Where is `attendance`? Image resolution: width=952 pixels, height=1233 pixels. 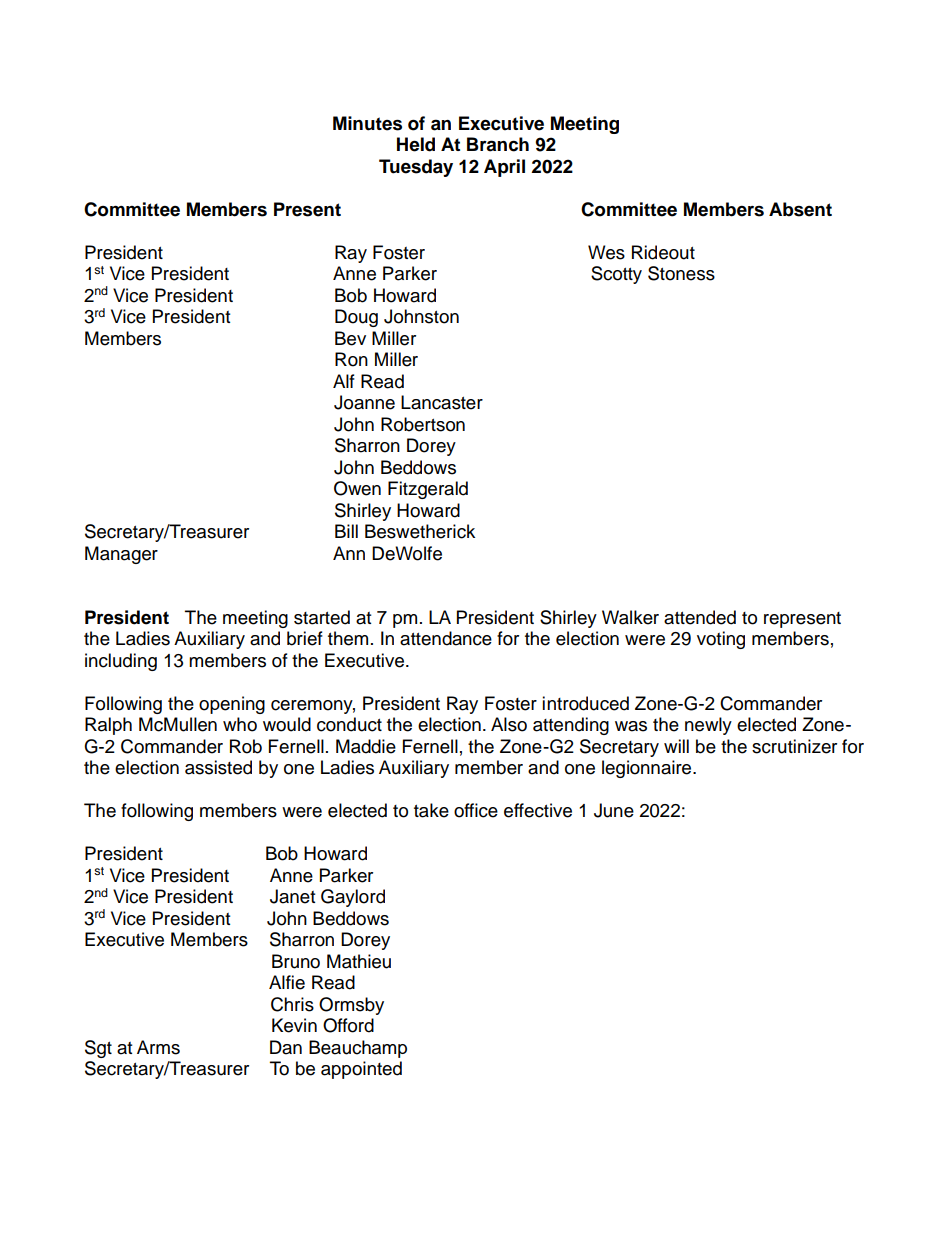
attendance is located at coordinates (446, 638).
